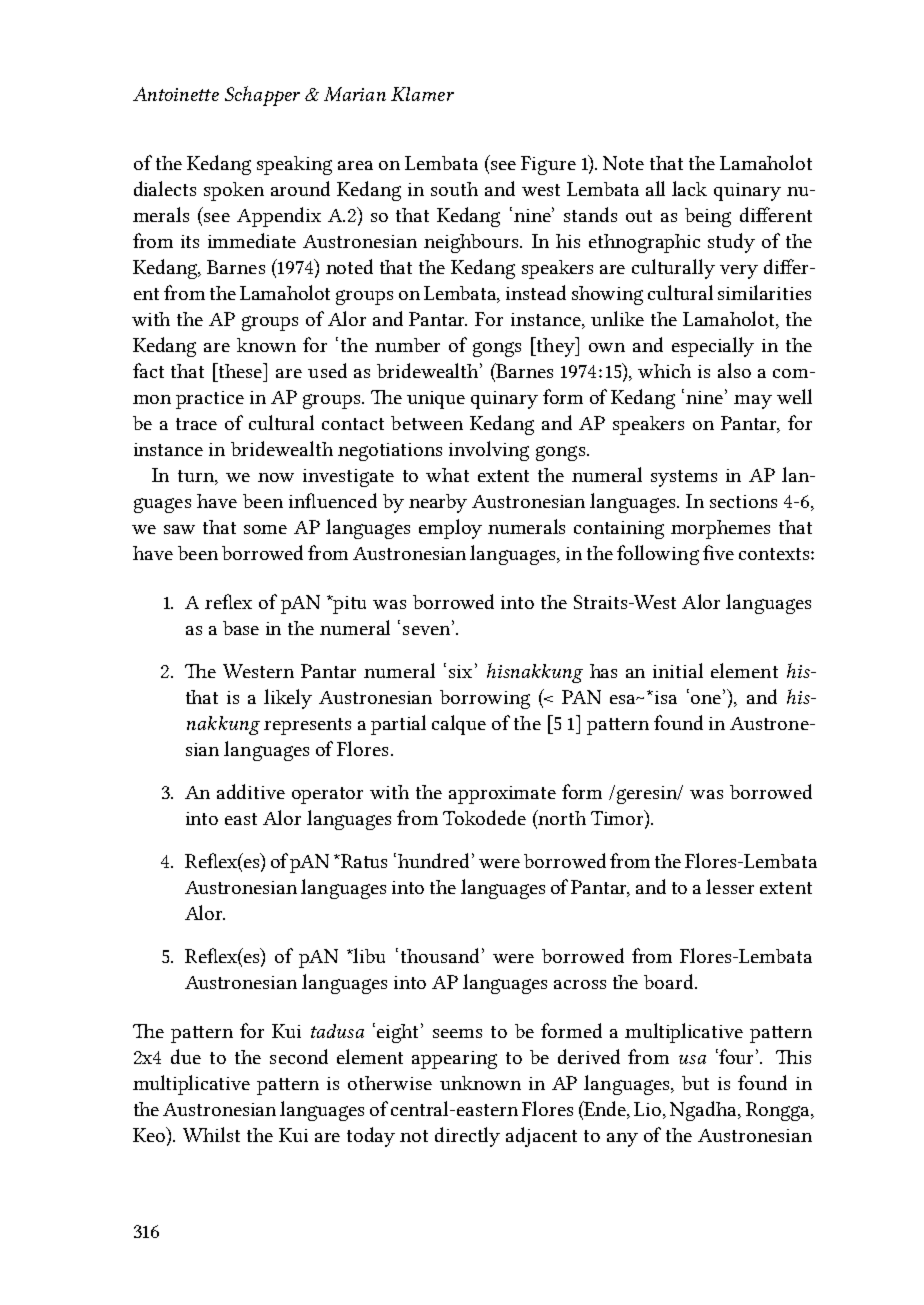 This screenshot has width=924, height=1305. Describe the element at coordinates (428, 629) in the screenshot. I see `seven` at that location.
